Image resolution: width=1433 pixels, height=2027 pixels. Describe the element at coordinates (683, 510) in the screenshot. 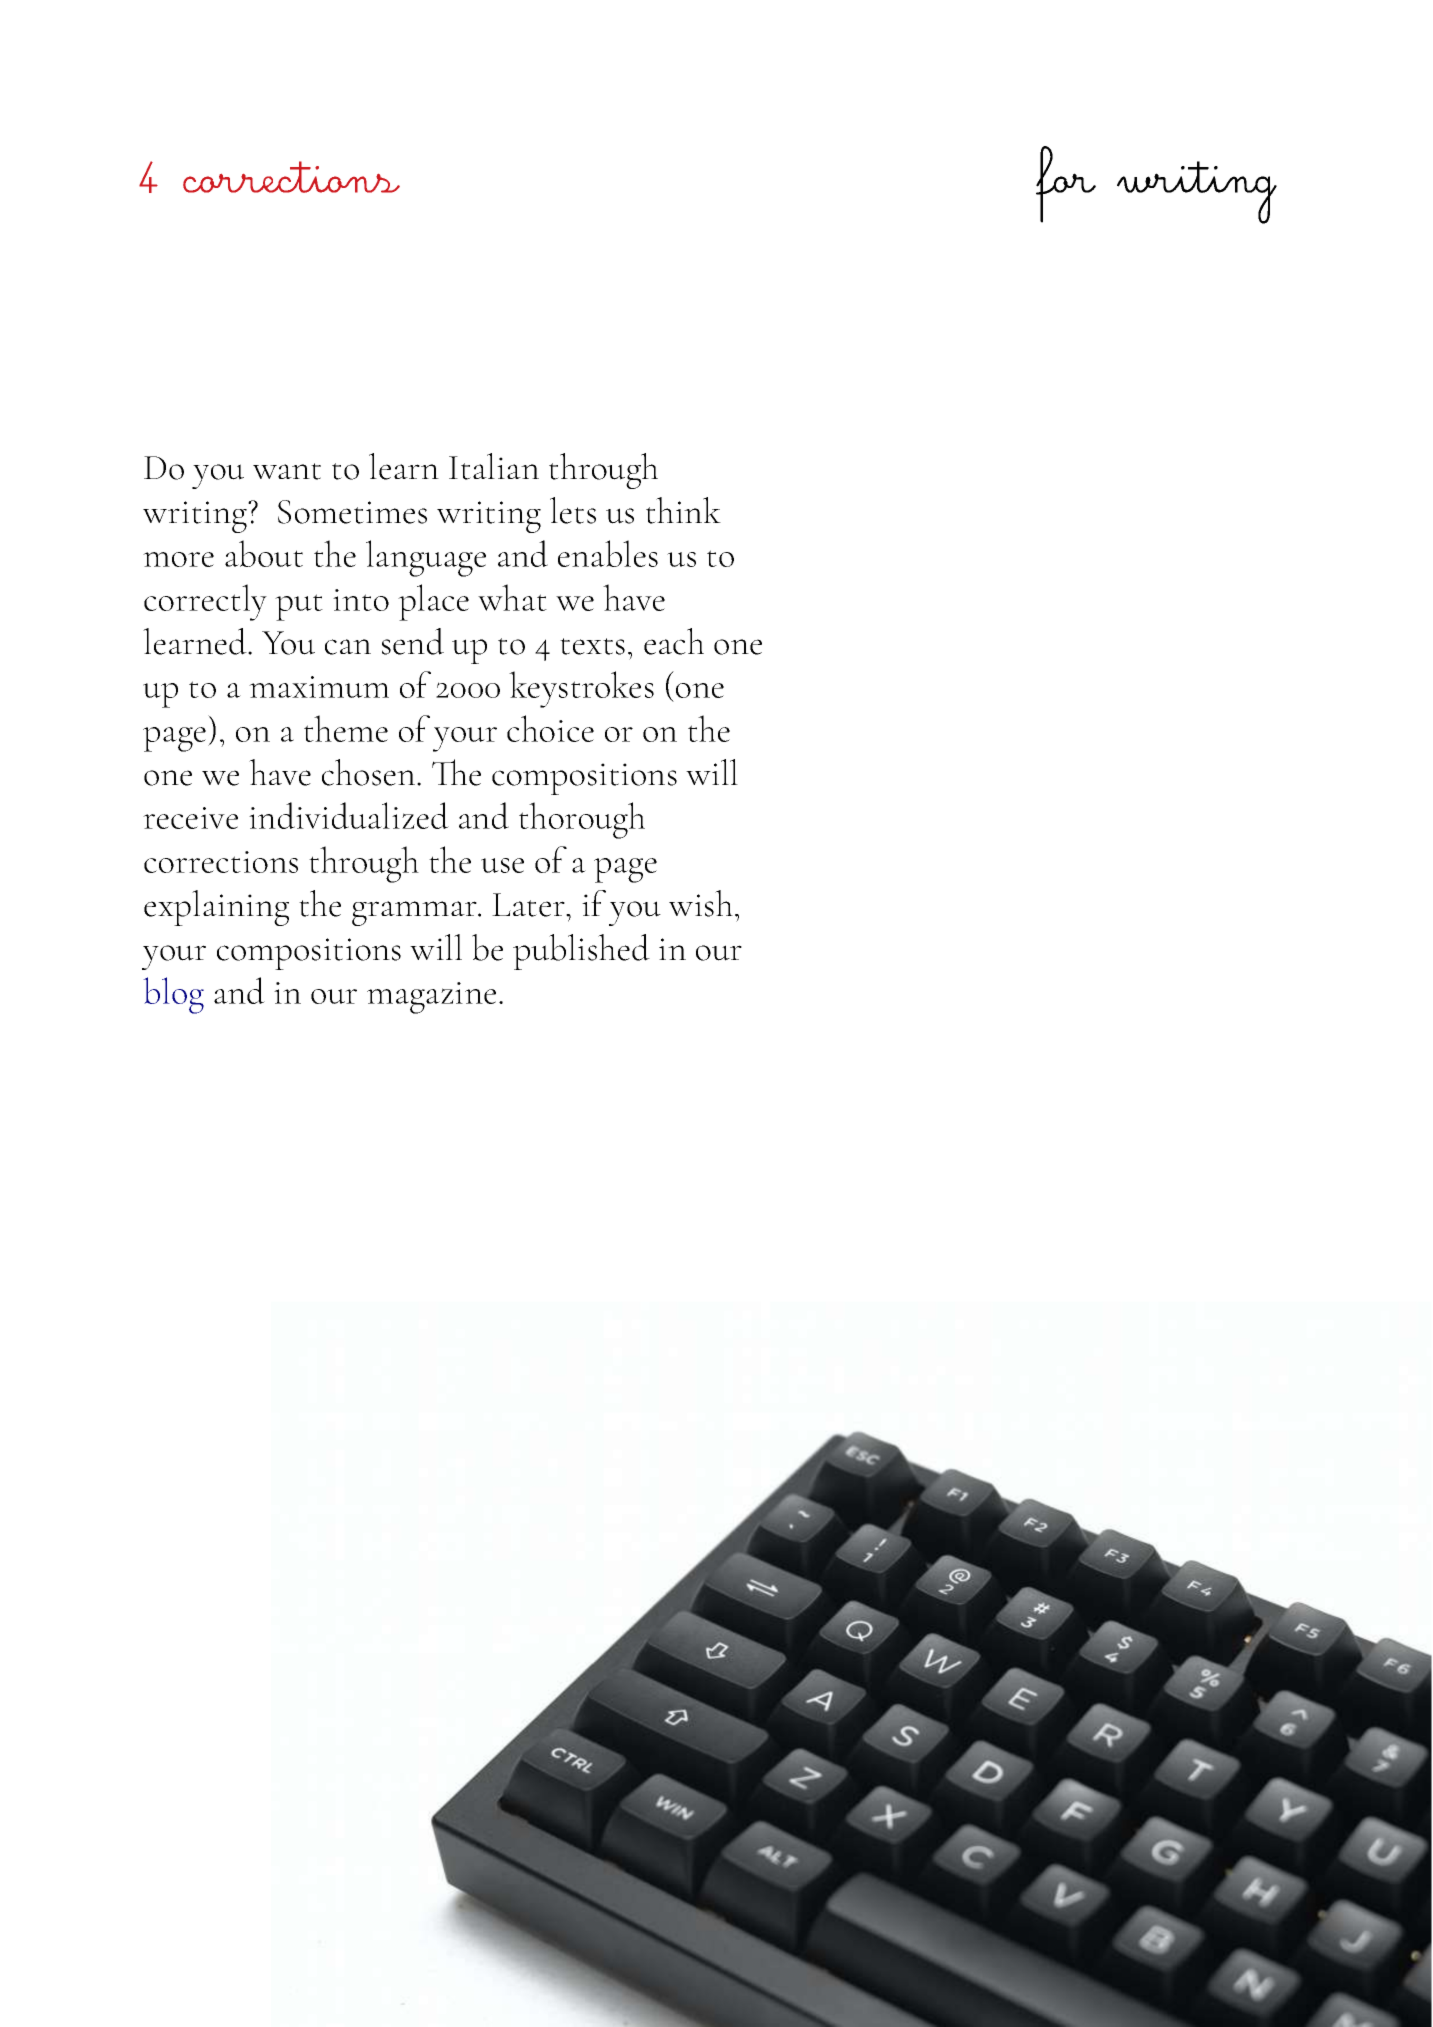

I see `think` at that location.
